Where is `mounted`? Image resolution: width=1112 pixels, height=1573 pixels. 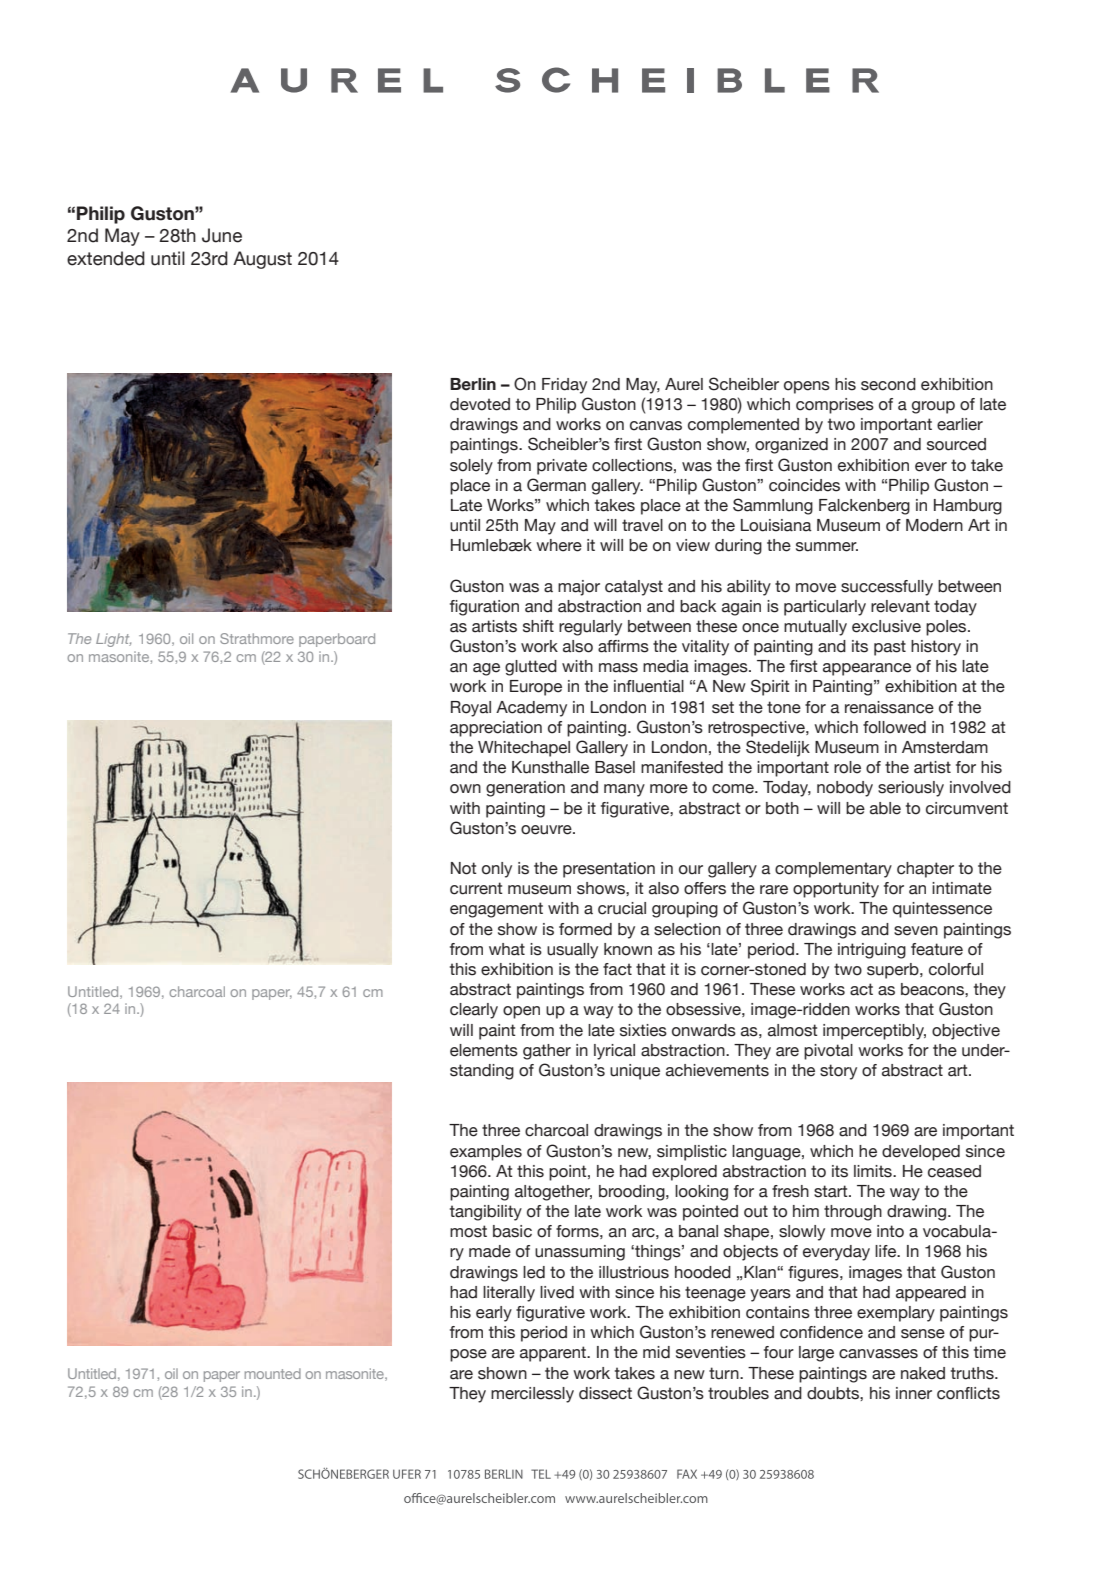
mounted is located at coordinates (273, 1373).
